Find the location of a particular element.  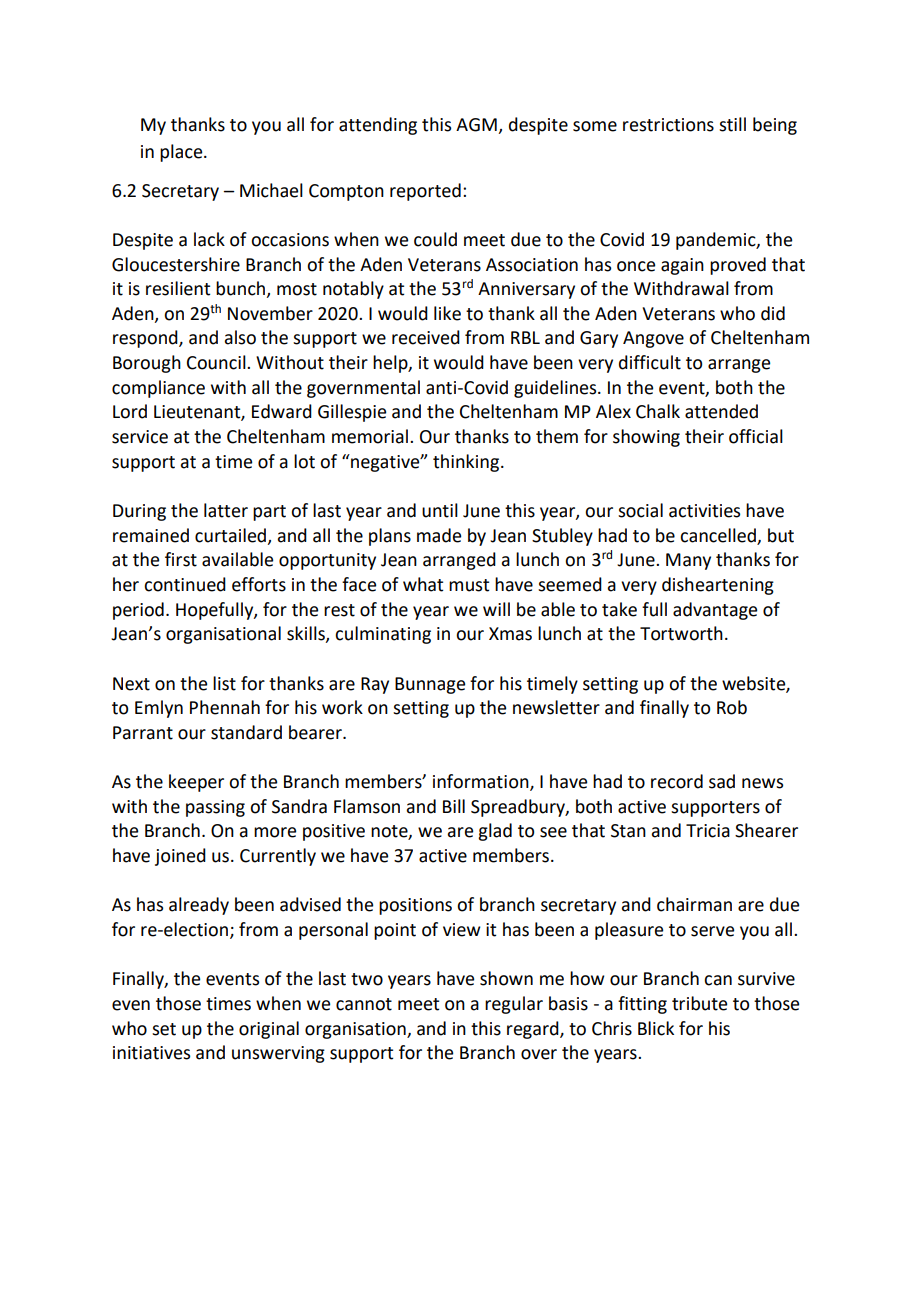

keeper is located at coordinates (196, 783).
